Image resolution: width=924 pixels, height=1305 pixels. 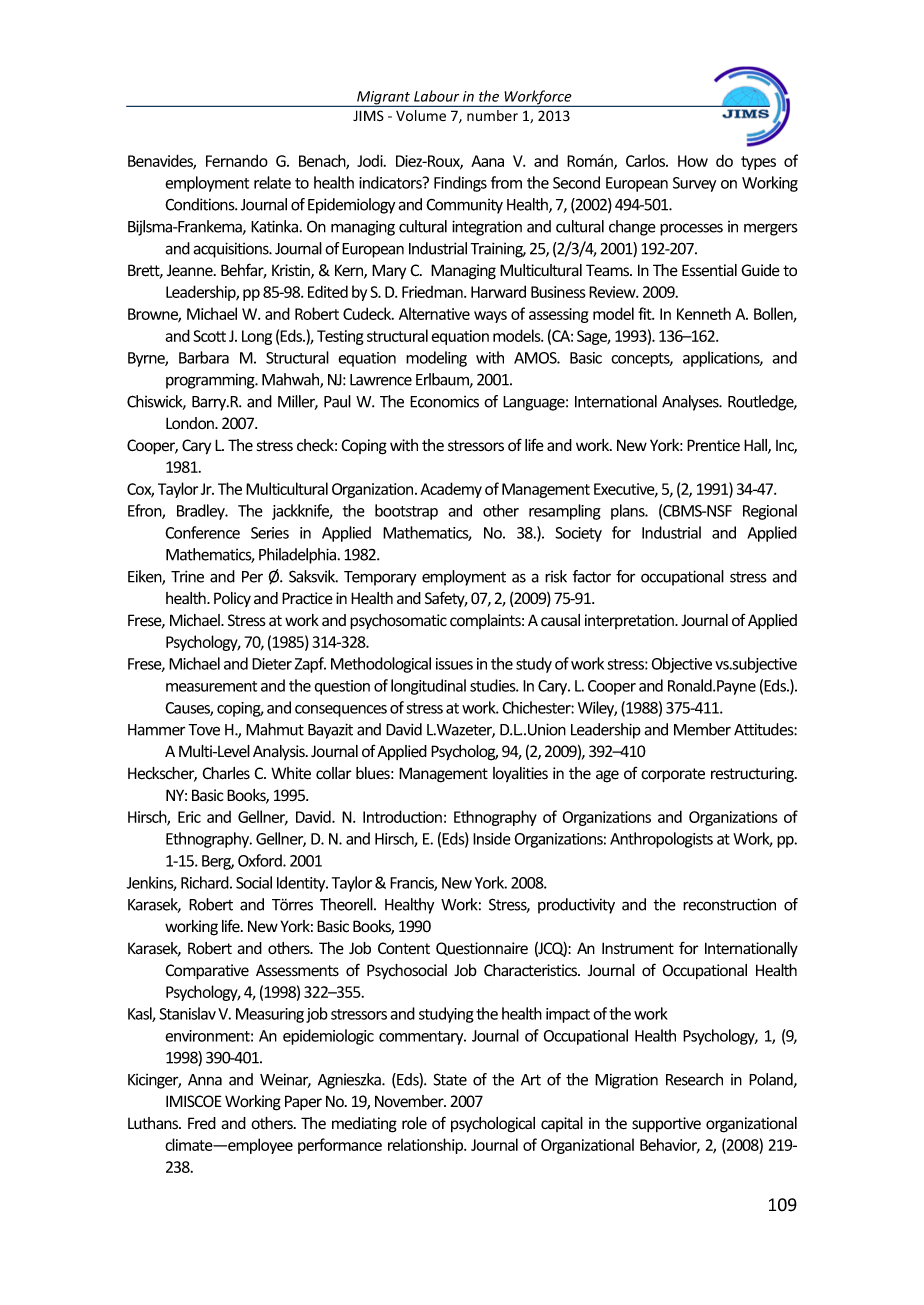 What do you see at coordinates (729, 904) in the page?
I see `reconstruction` at bounding box center [729, 904].
